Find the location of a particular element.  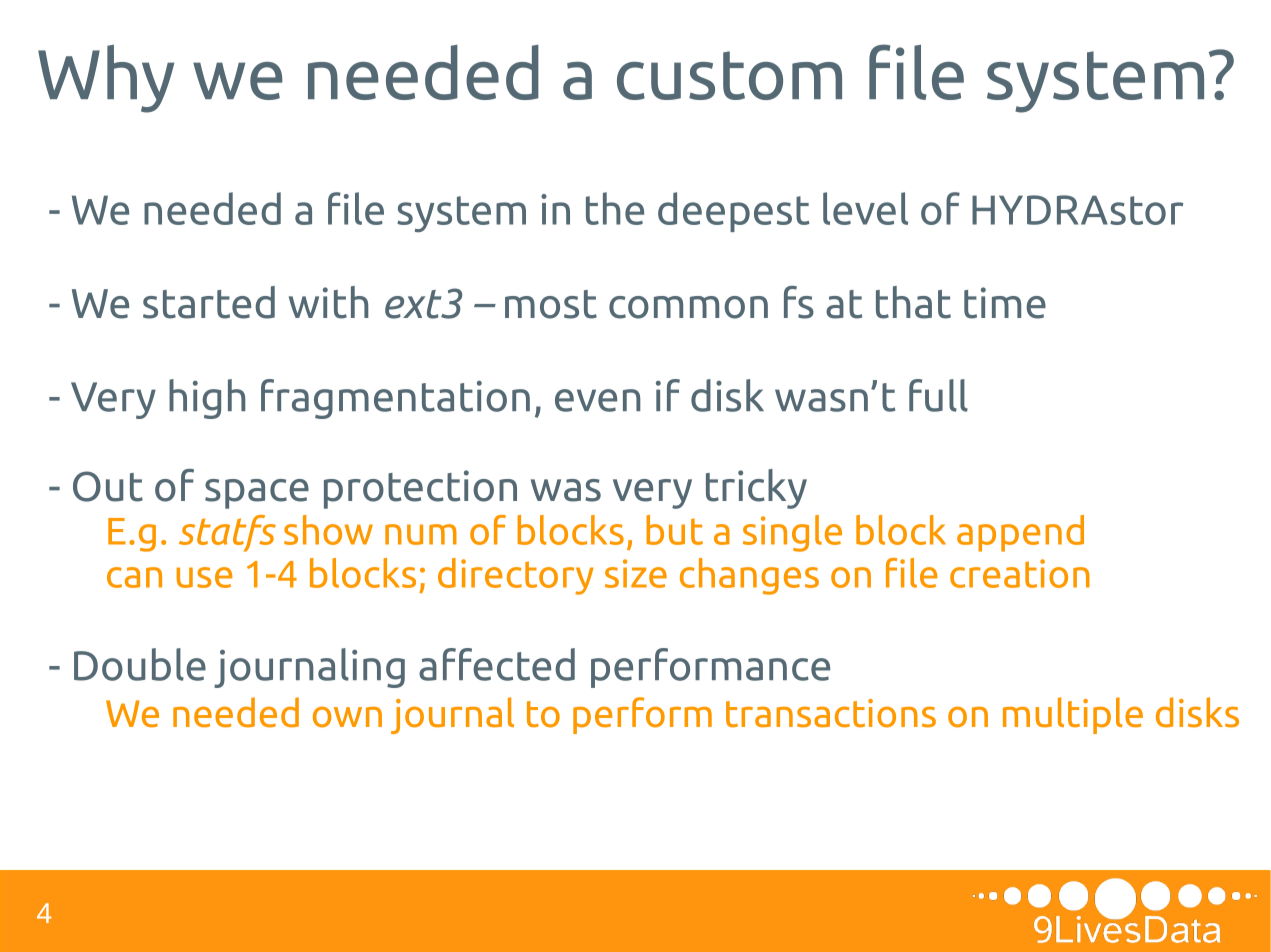

multiple is located at coordinates (1073, 715).
